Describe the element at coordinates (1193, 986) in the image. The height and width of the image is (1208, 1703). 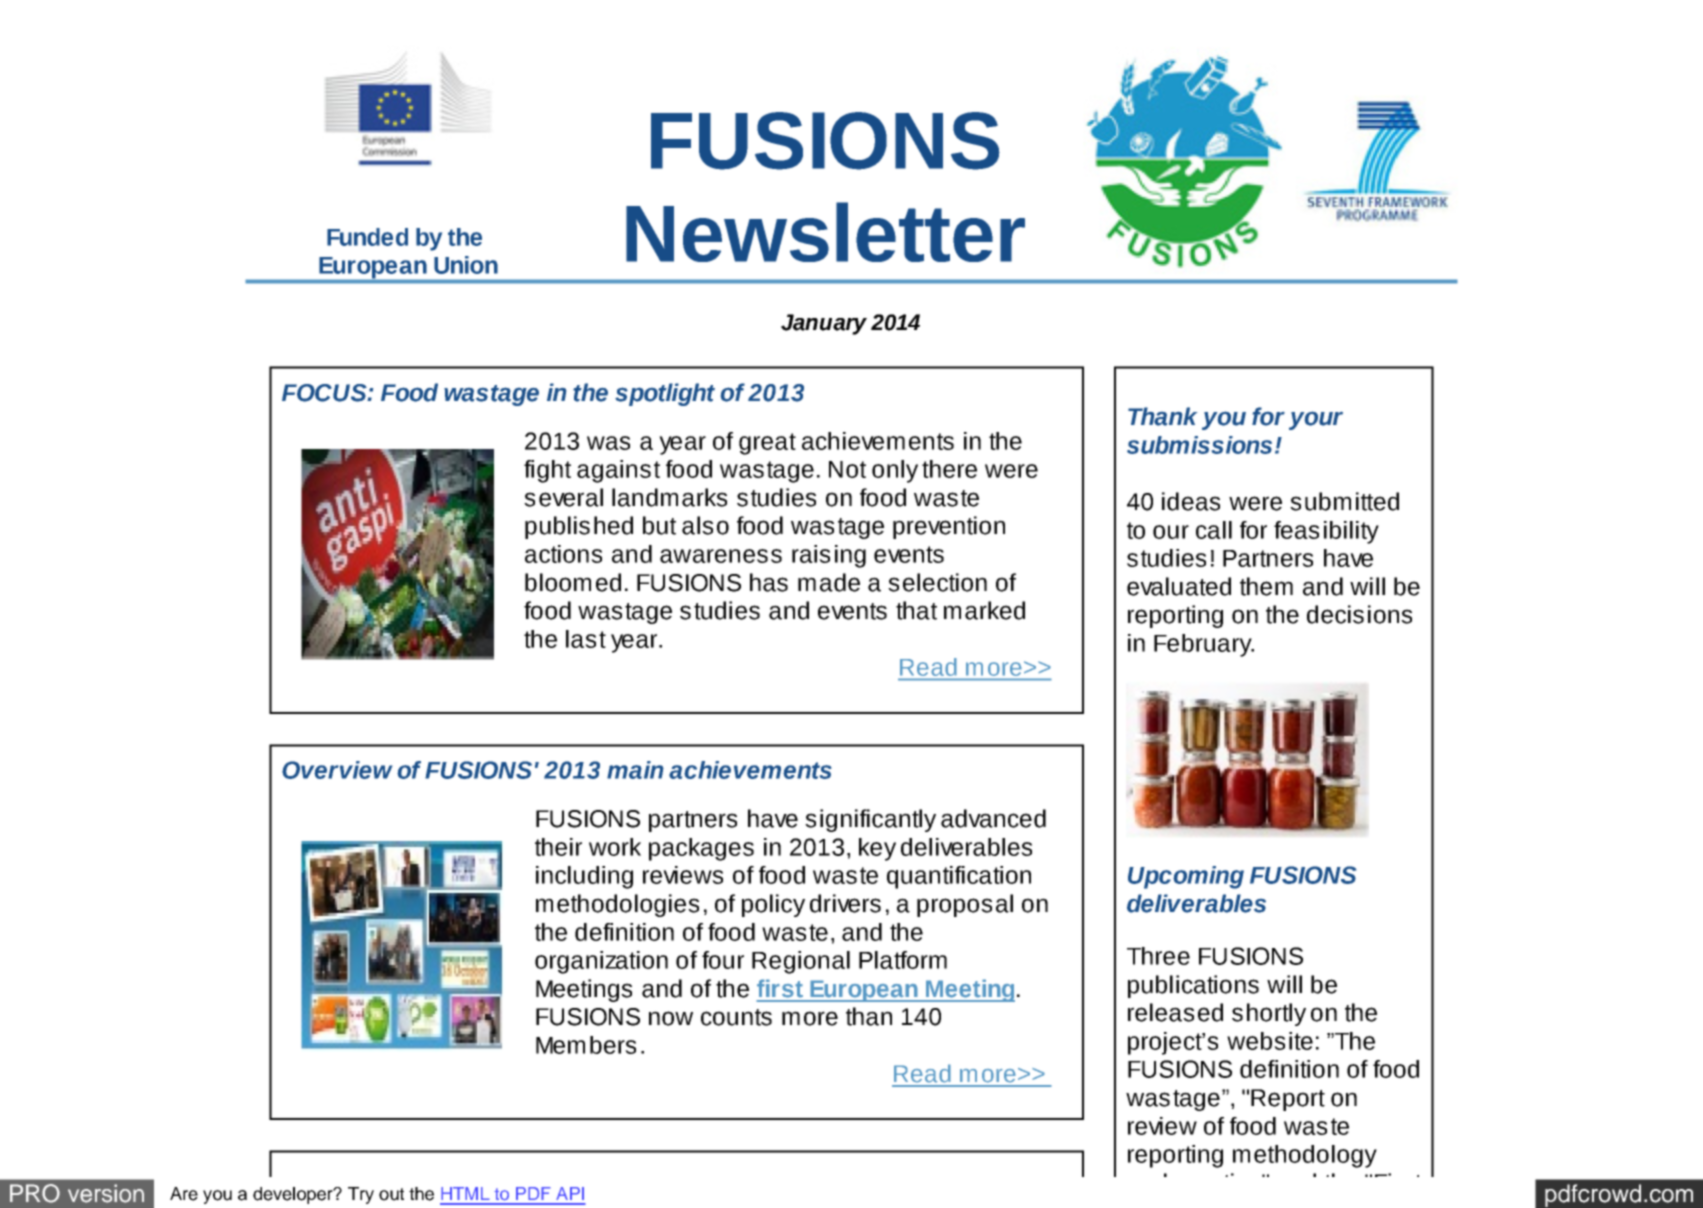
I see `publications` at that location.
